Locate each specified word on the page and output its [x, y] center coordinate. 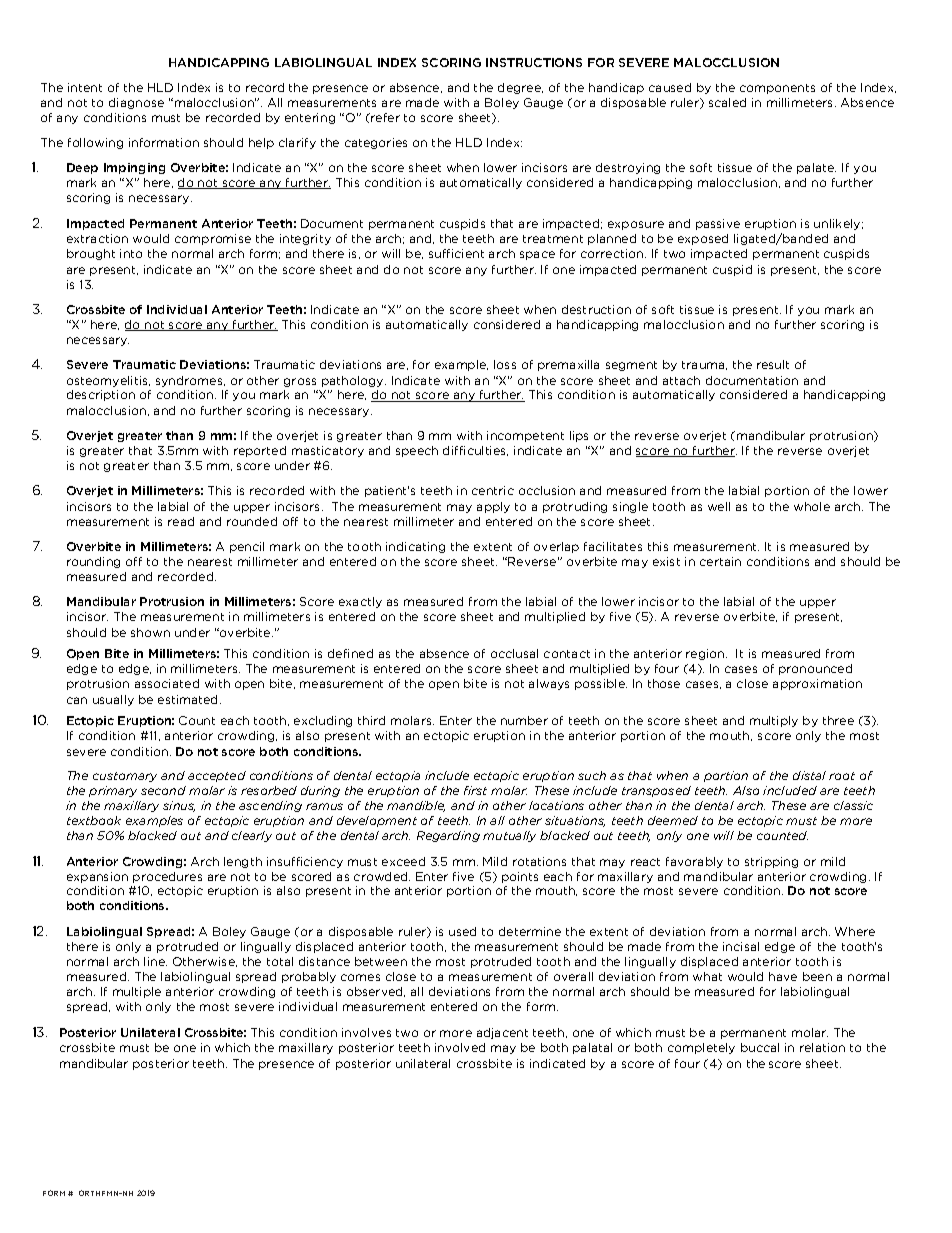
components [777, 89]
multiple [137, 992]
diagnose [136, 103]
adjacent [502, 1033]
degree [520, 88]
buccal [760, 1047]
